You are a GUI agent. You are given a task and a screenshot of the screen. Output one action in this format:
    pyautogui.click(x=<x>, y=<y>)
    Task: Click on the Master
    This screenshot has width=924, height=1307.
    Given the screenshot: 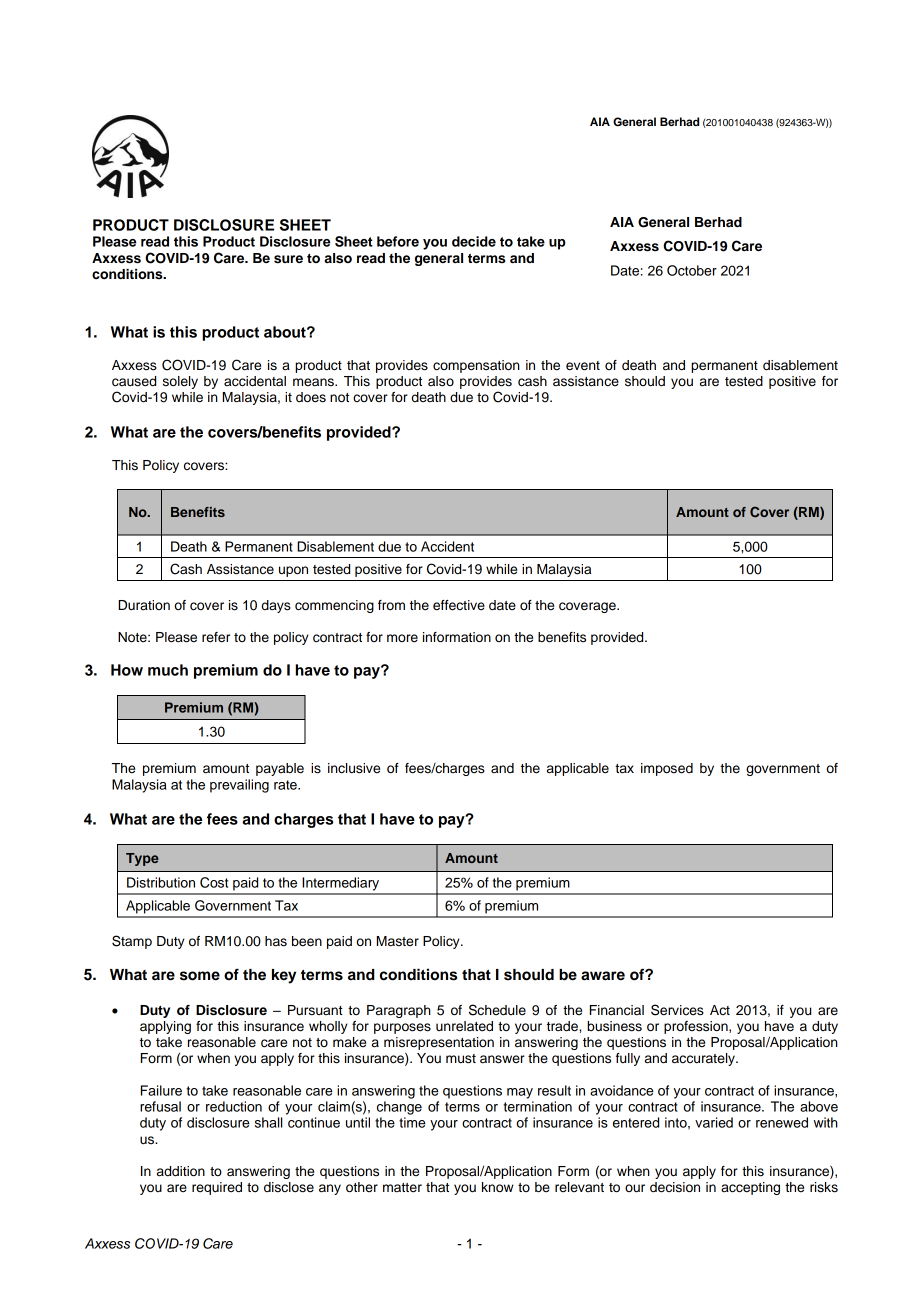 What is the action you would take?
    pyautogui.click(x=398, y=941)
